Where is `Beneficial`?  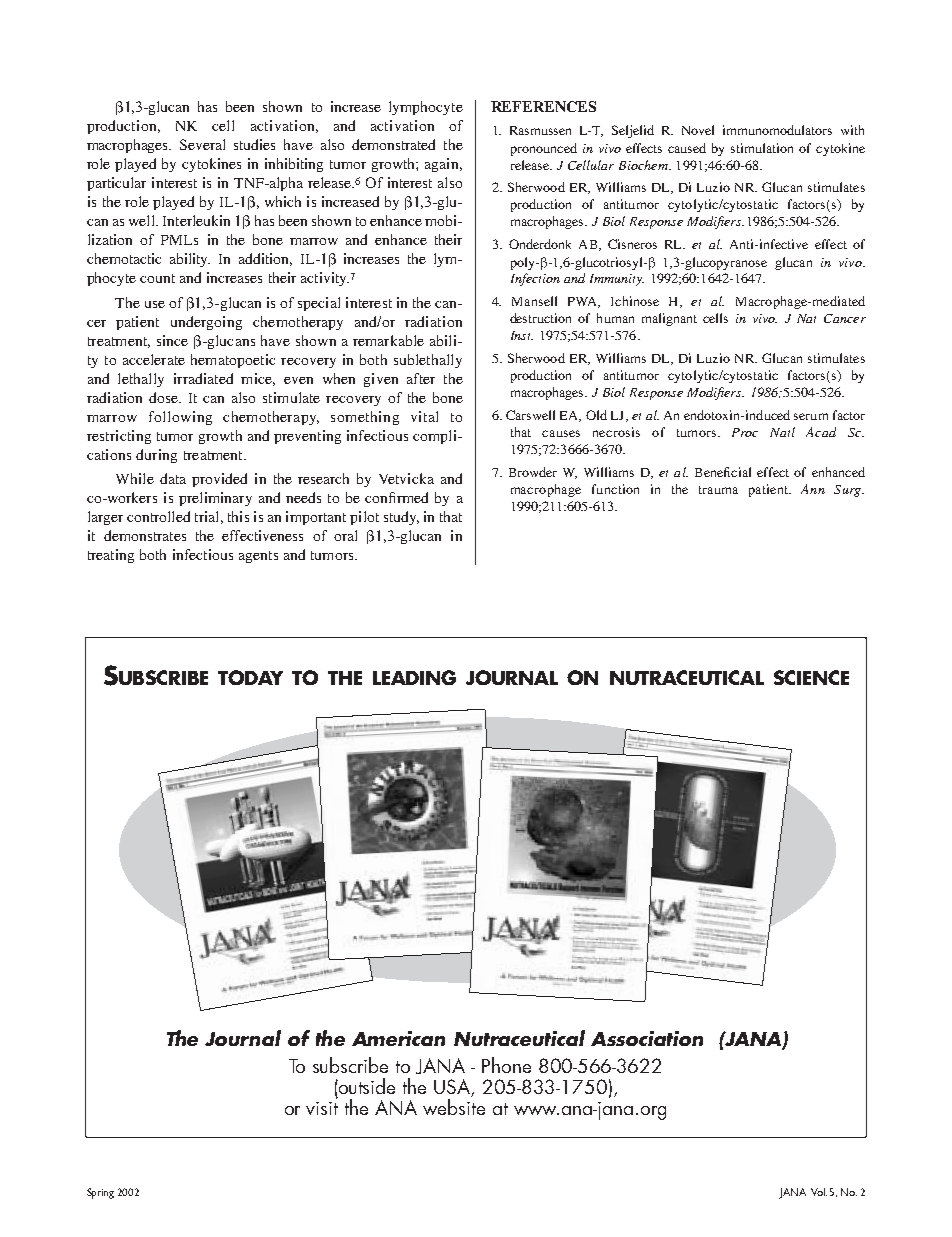
Beneficial is located at coordinates (723, 472).
